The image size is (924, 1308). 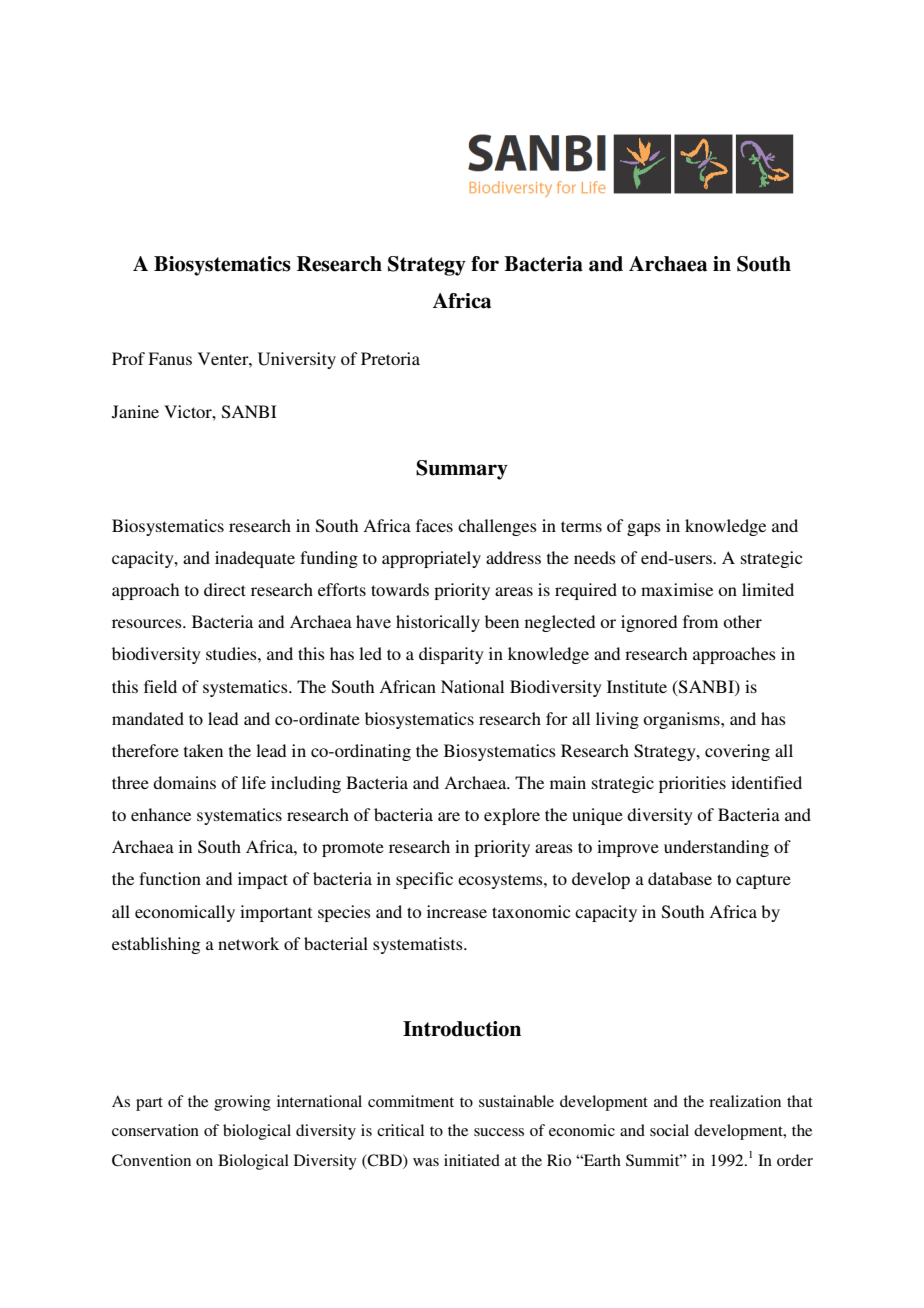 I want to click on taken, so click(x=203, y=750).
